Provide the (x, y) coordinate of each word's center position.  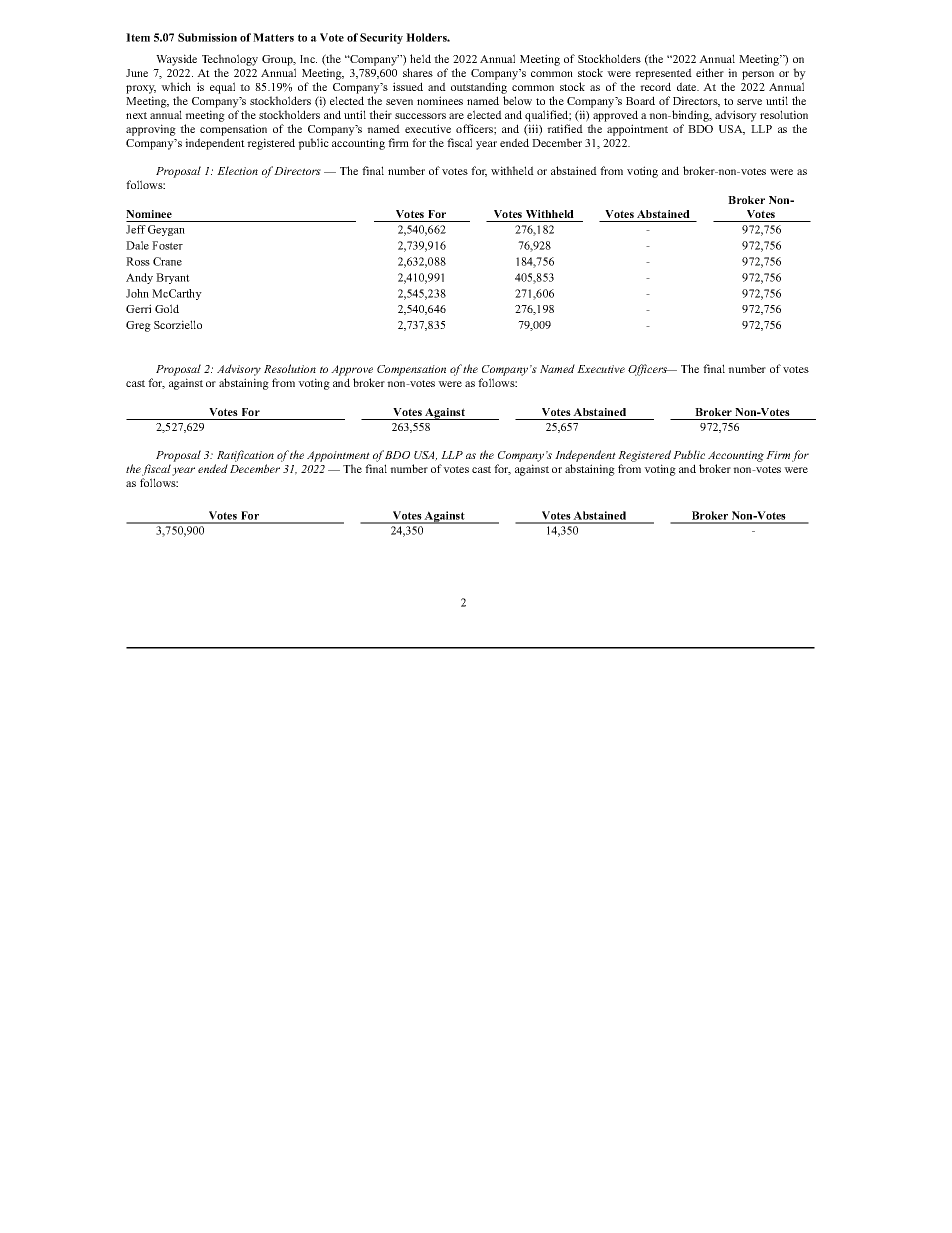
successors (420, 116)
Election (237, 170)
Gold (167, 308)
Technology (230, 60)
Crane (167, 261)
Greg (138, 326)
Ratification (245, 456)
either (710, 72)
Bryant (173, 278)
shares (418, 72)
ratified (565, 128)
